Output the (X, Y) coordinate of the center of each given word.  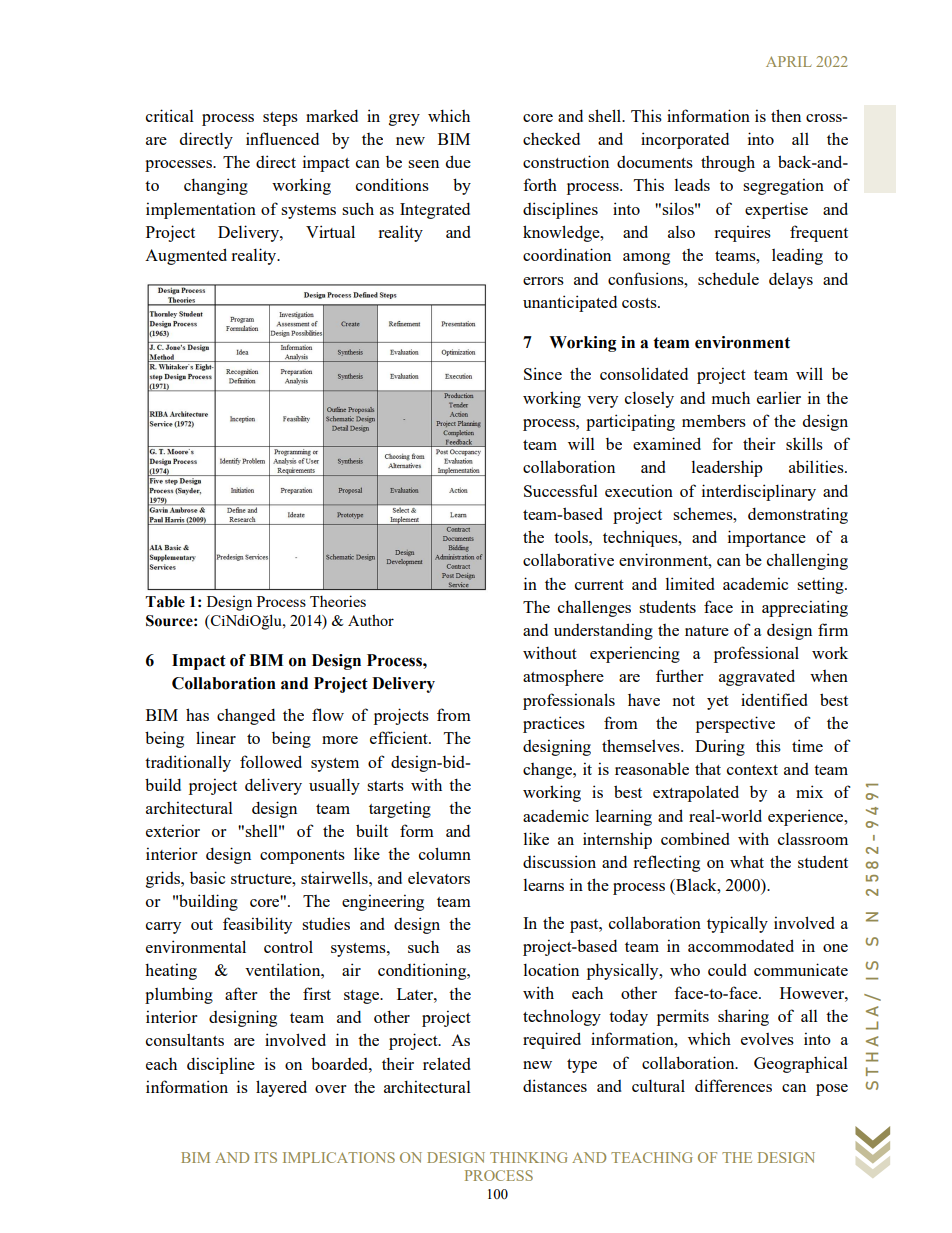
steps (280, 119)
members (714, 420)
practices (554, 724)
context (752, 770)
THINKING (529, 1157)
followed (271, 761)
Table (165, 602)
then (786, 115)
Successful (561, 490)
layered (281, 1088)
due (458, 161)
